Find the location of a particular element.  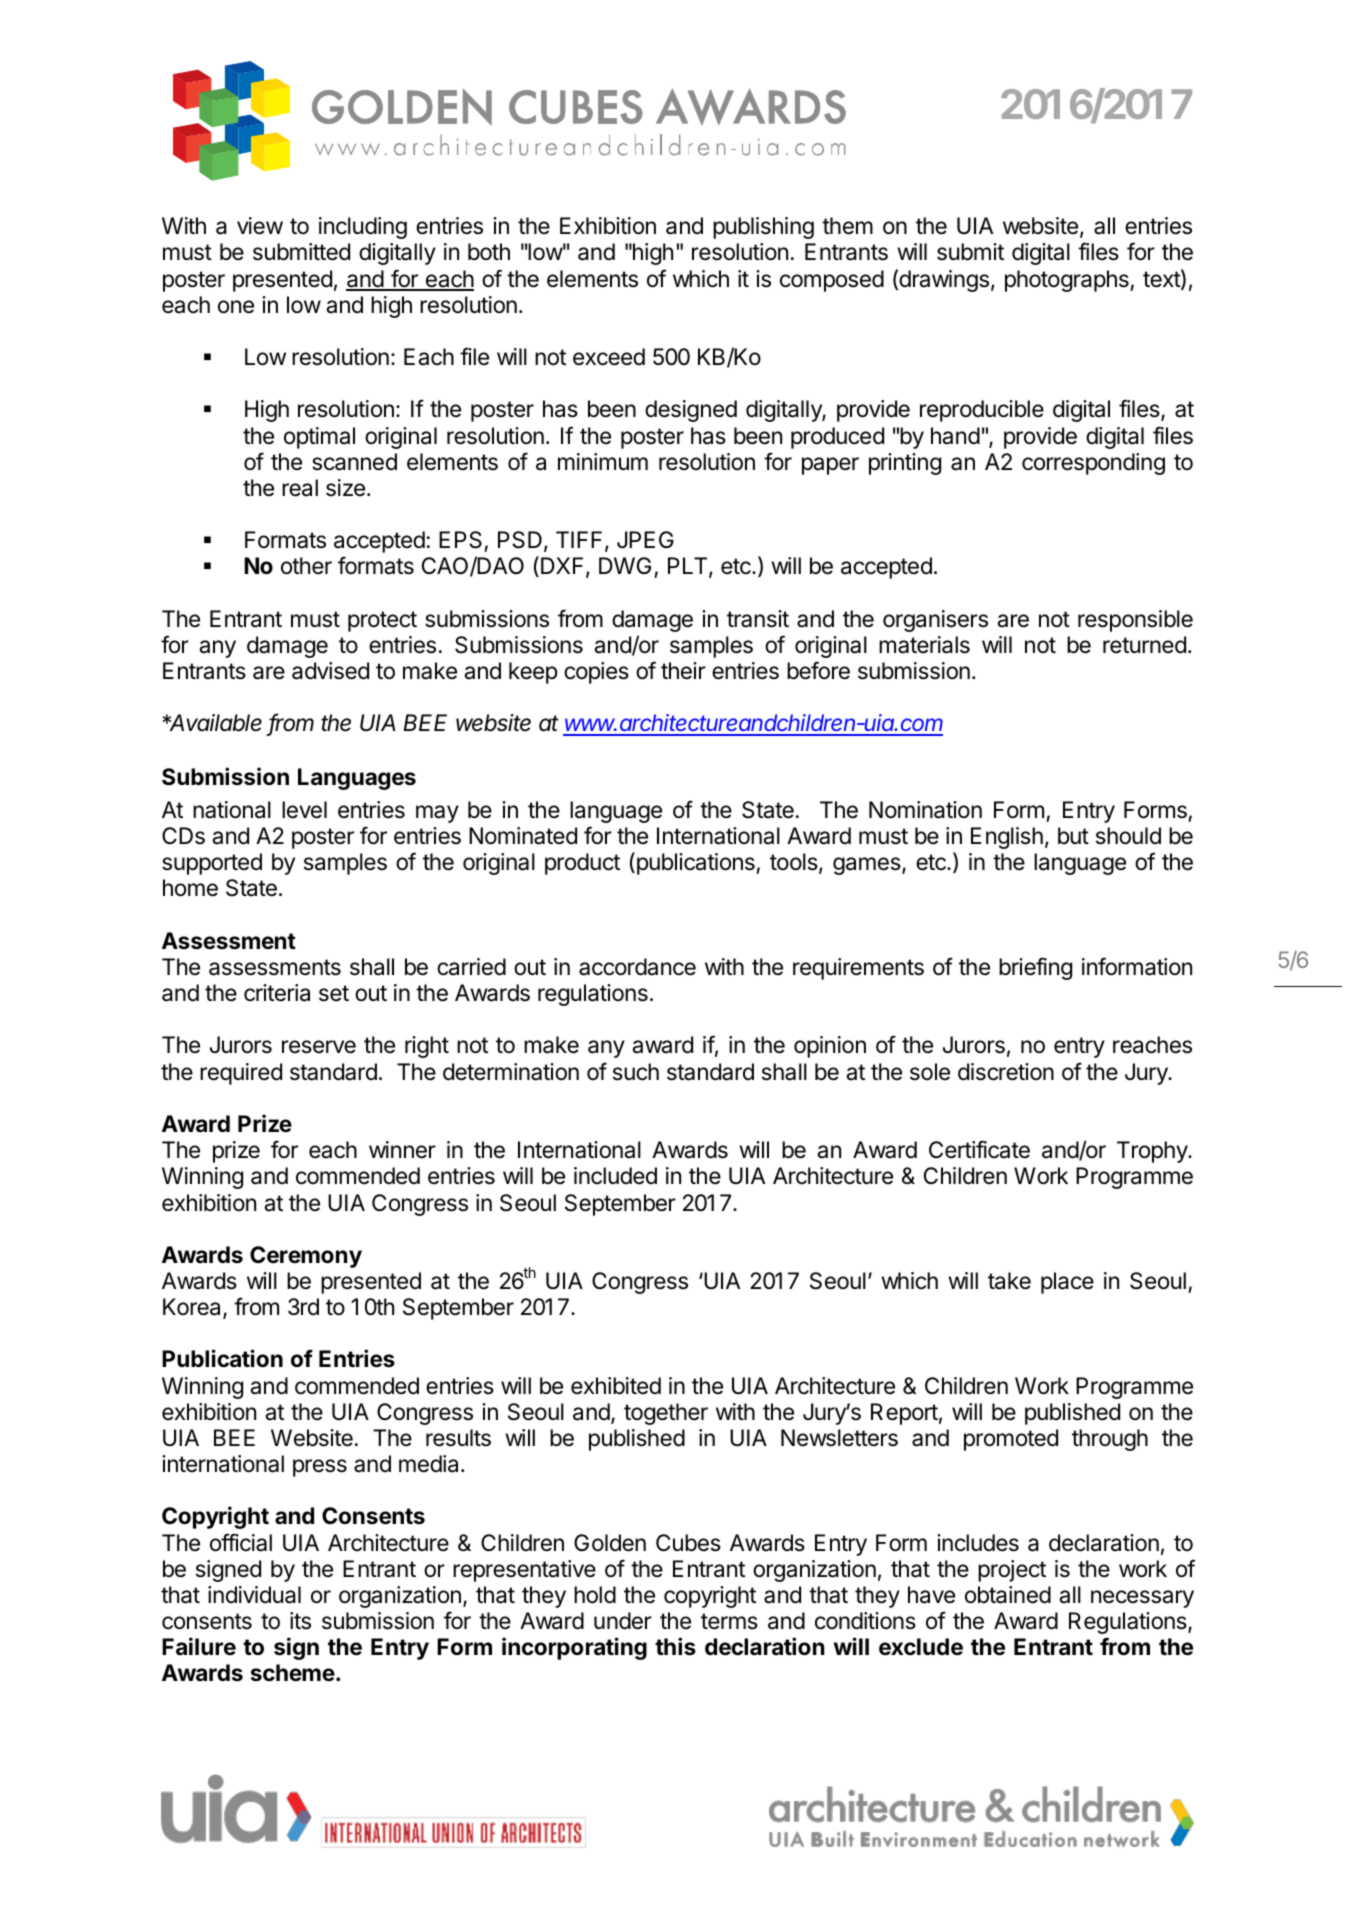

take is located at coordinates (1009, 1281).
